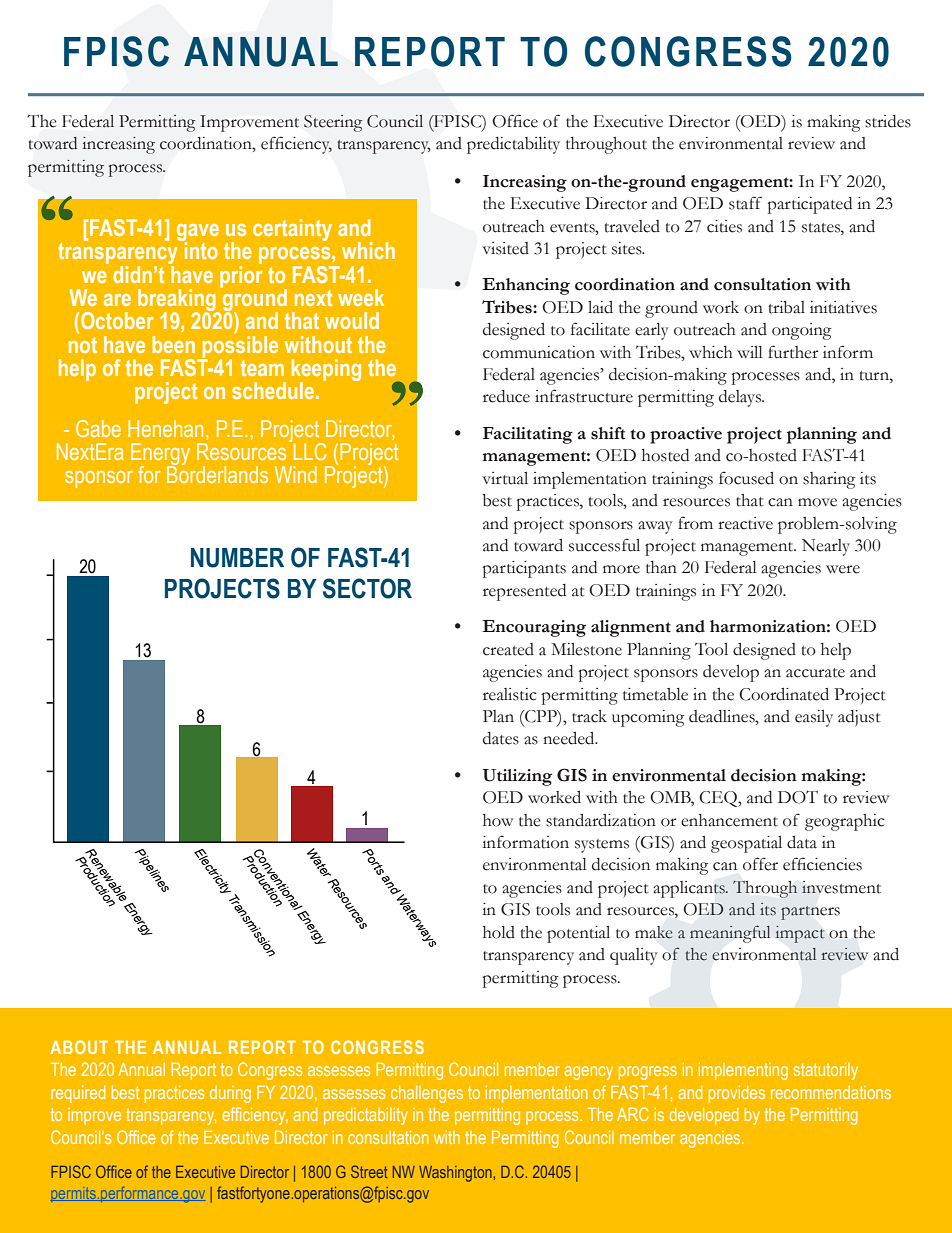  I want to click on virtual, so click(505, 478).
